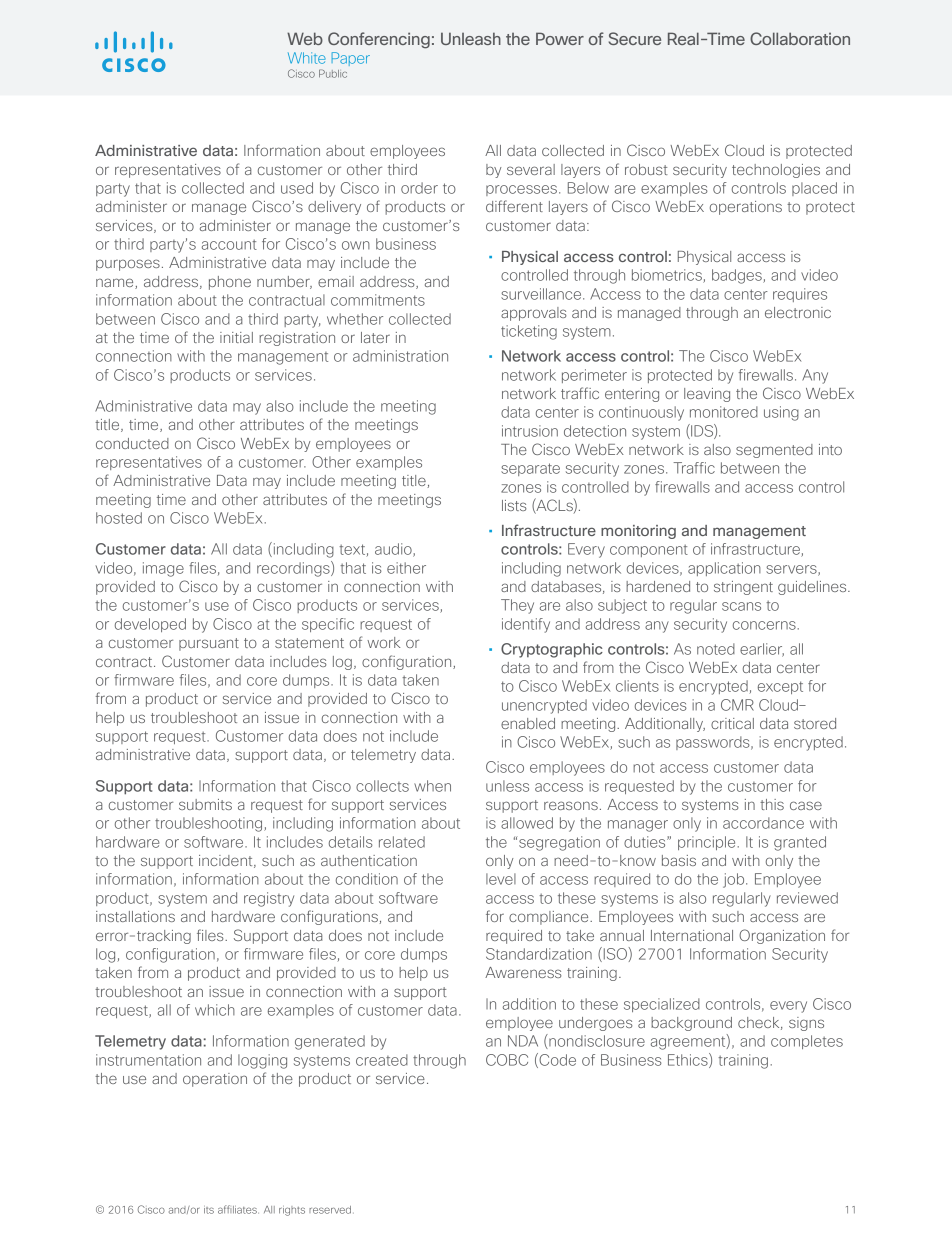 Image resolution: width=952 pixels, height=1233 pixels. I want to click on White, so click(307, 58).
